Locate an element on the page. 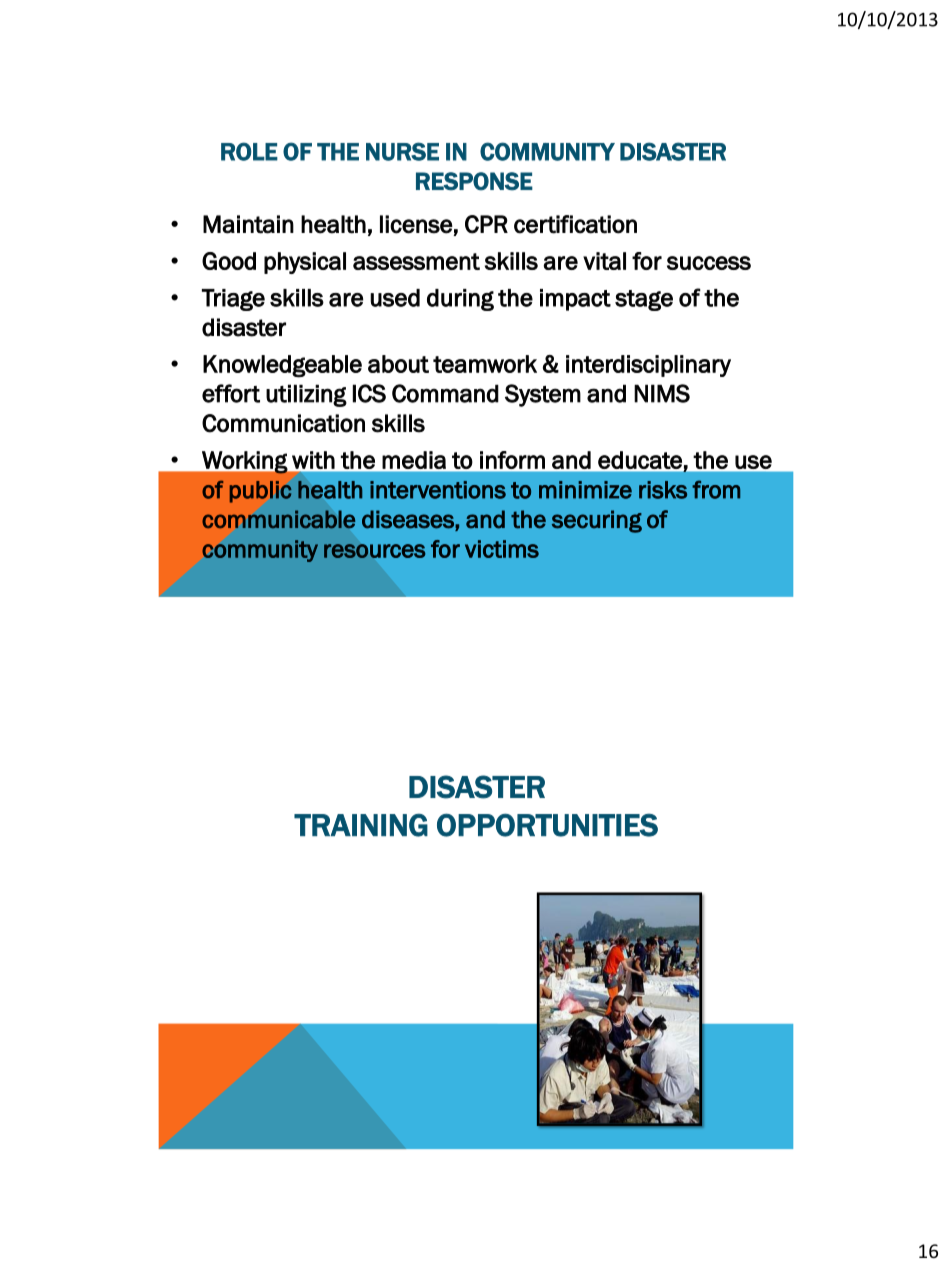 The height and width of the document is (1270, 952). teamwork is located at coordinates (485, 364).
